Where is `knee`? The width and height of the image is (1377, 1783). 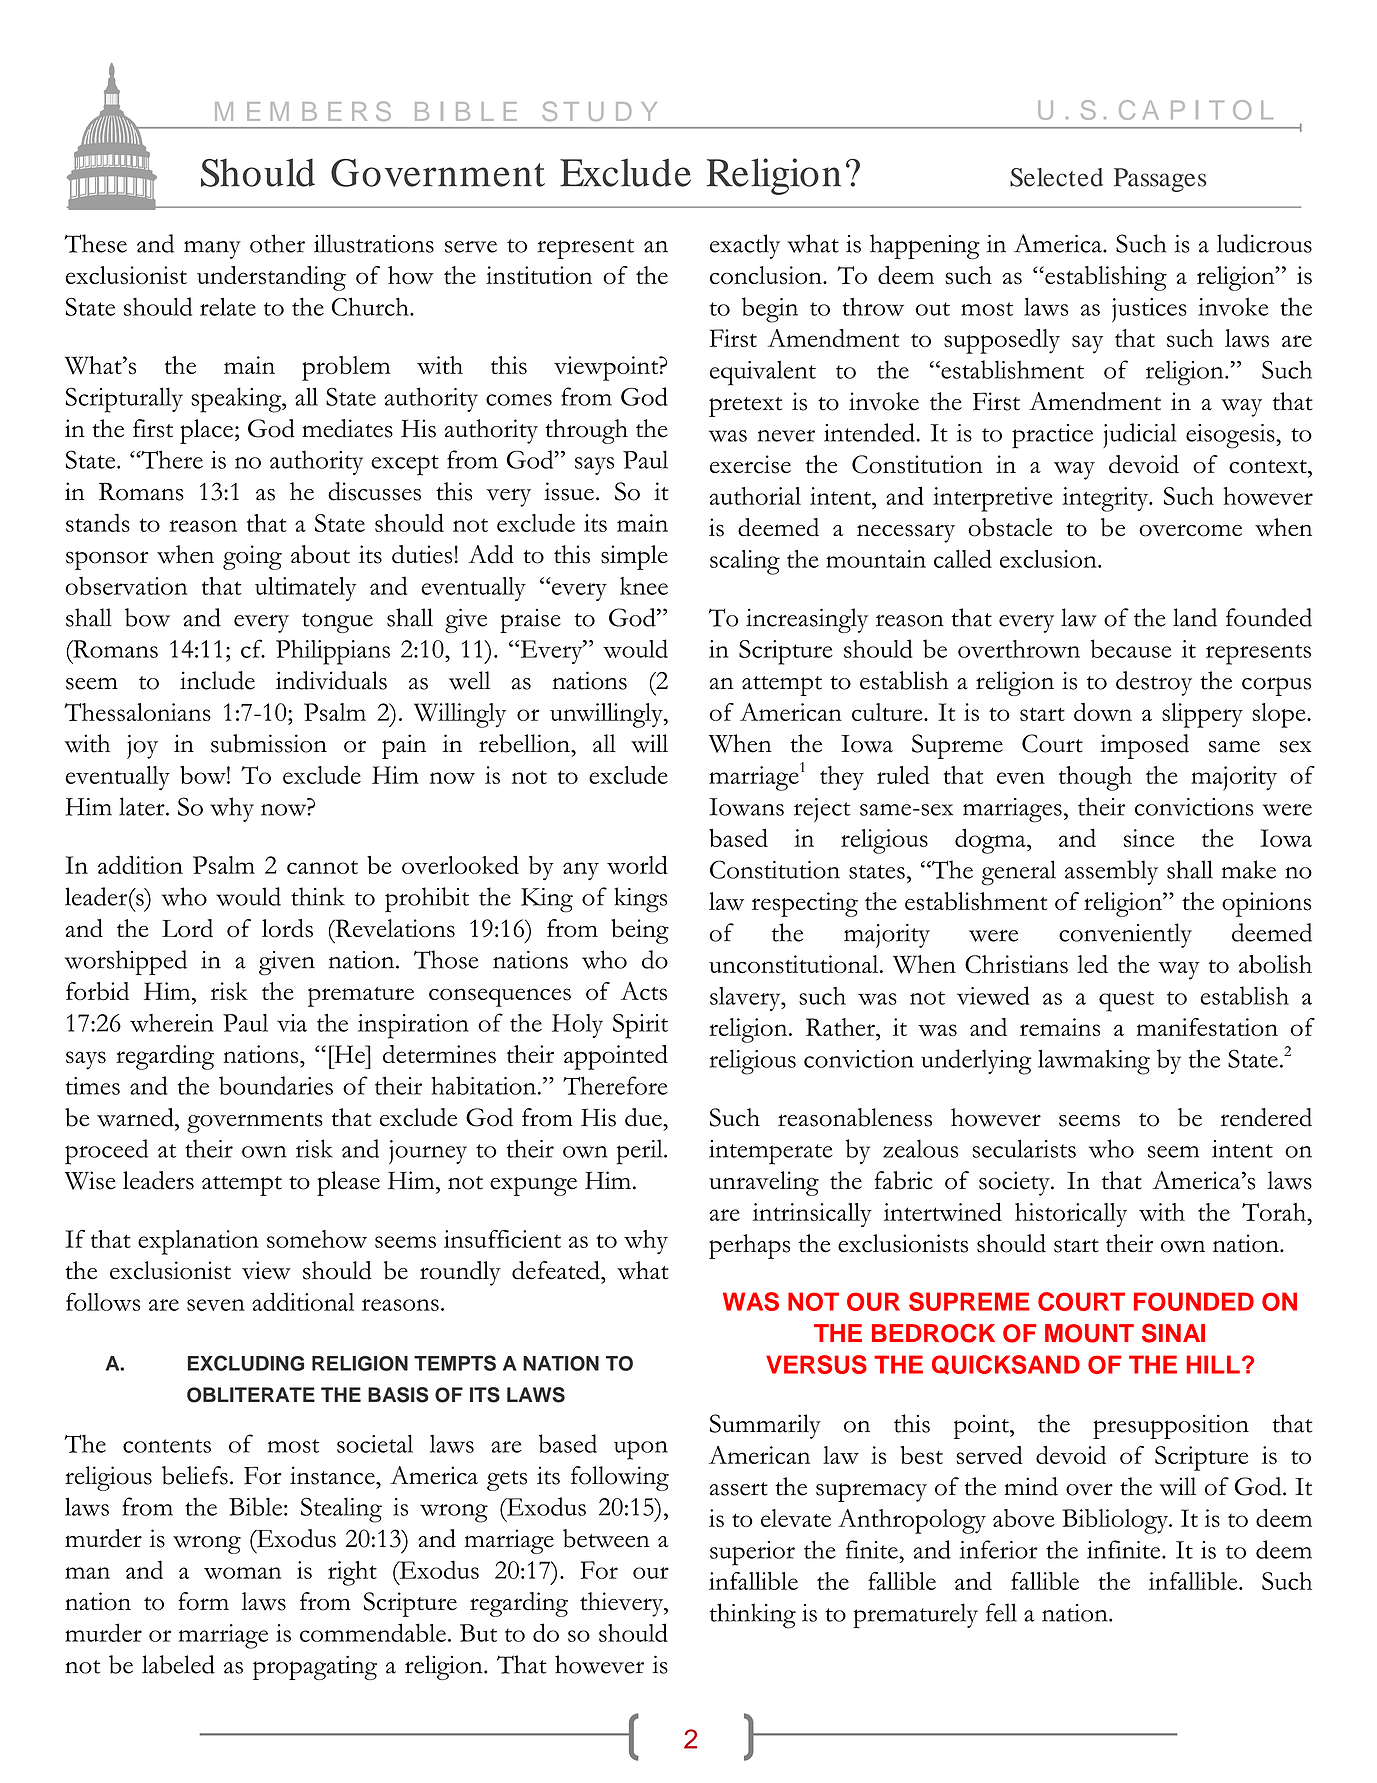 knee is located at coordinates (644, 586).
